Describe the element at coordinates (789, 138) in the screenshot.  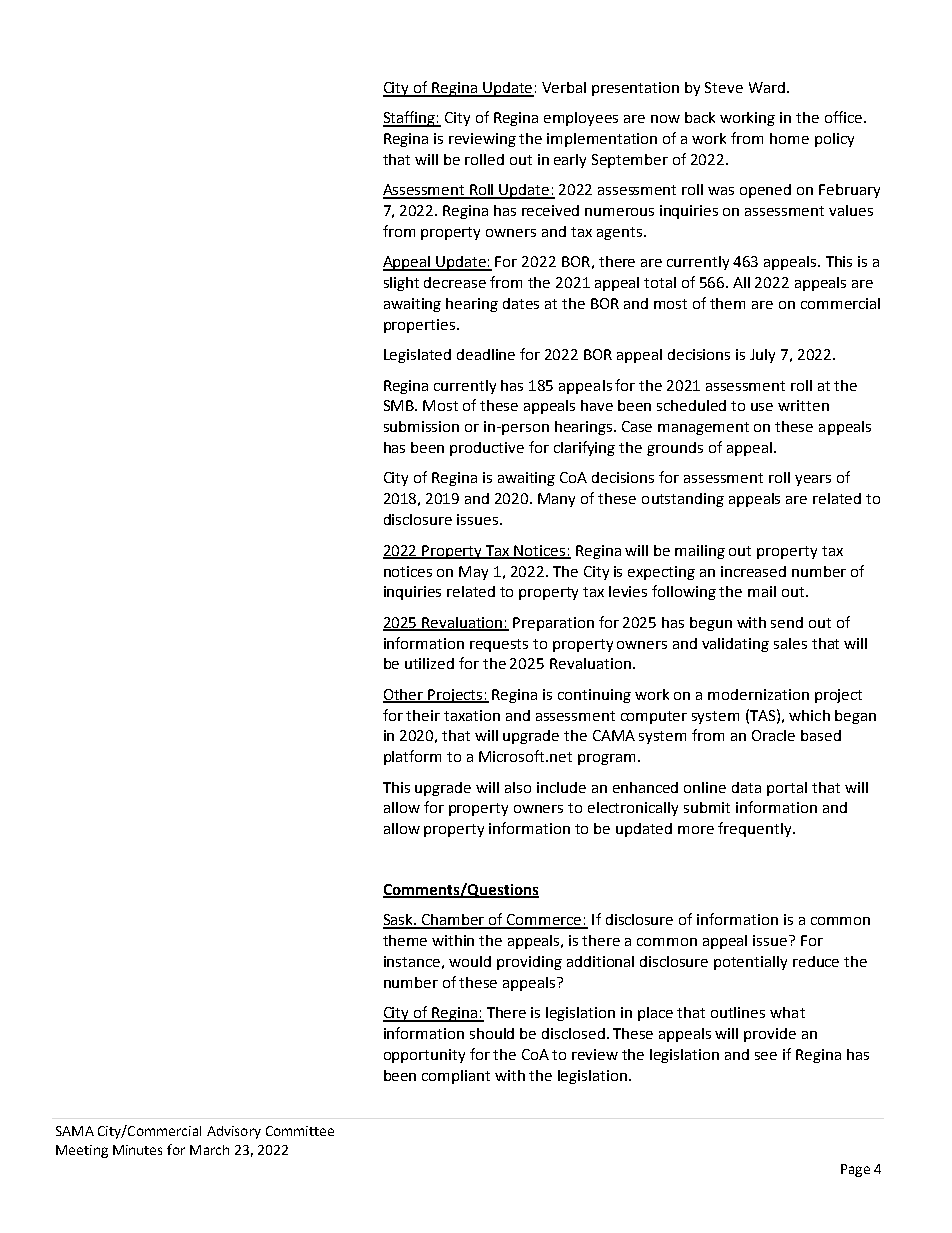
I see `home` at that location.
